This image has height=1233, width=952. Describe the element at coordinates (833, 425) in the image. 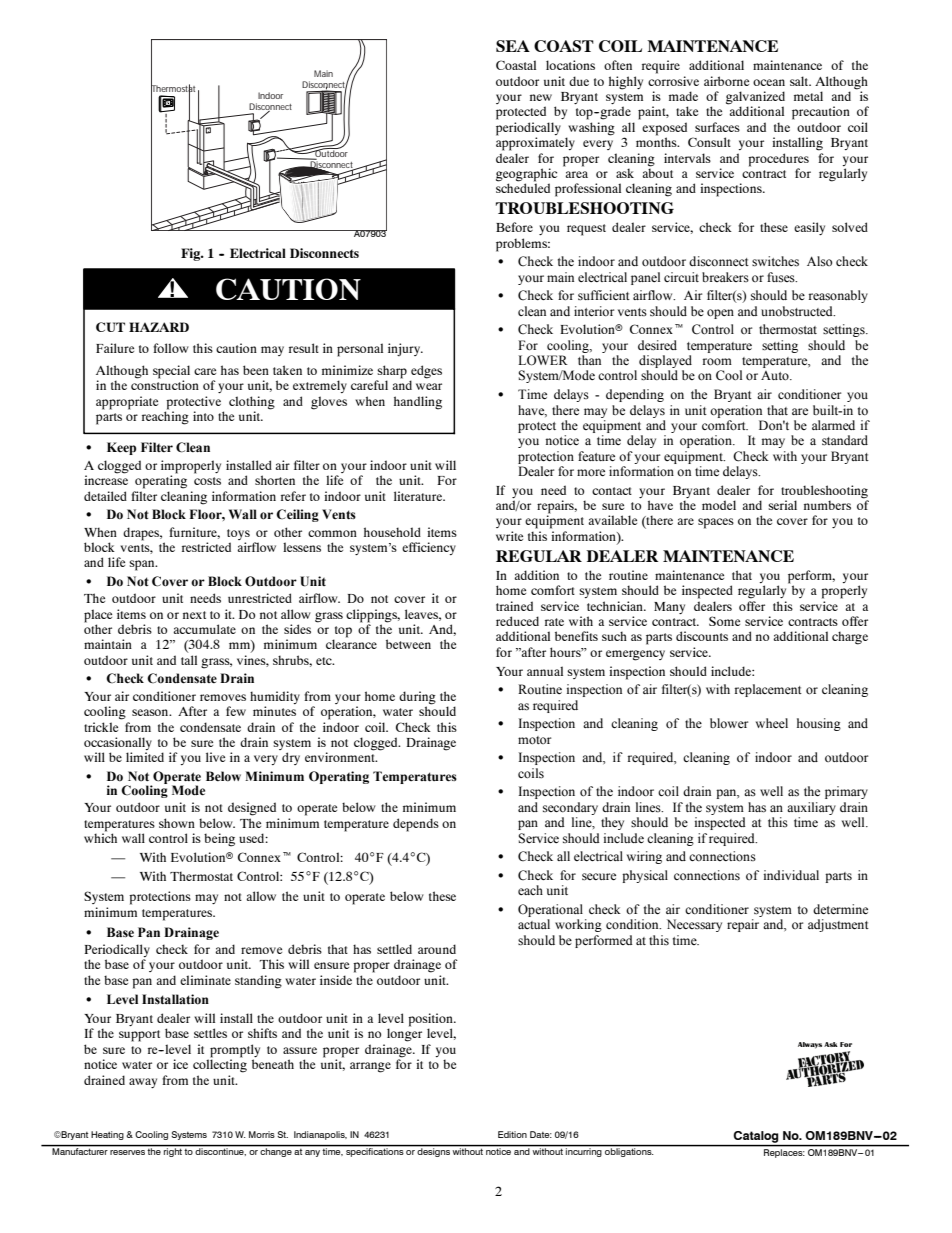

I see `alarmed` at that location.
